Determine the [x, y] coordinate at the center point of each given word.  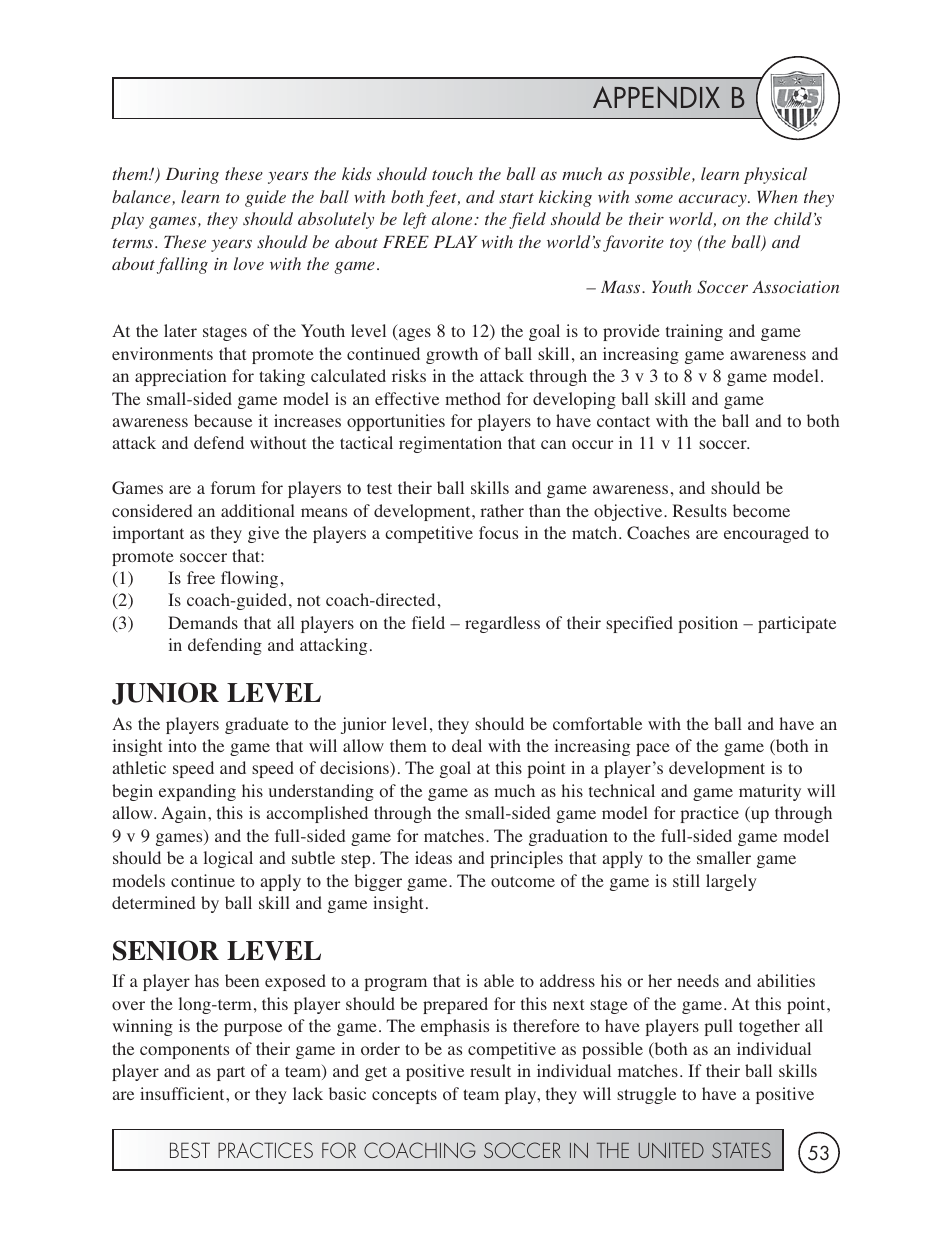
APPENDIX [656, 97]
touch [452, 173]
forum [233, 487]
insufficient [183, 1093]
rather [502, 510]
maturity [770, 792]
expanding [197, 792]
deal [467, 745]
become [761, 510]
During [192, 176]
